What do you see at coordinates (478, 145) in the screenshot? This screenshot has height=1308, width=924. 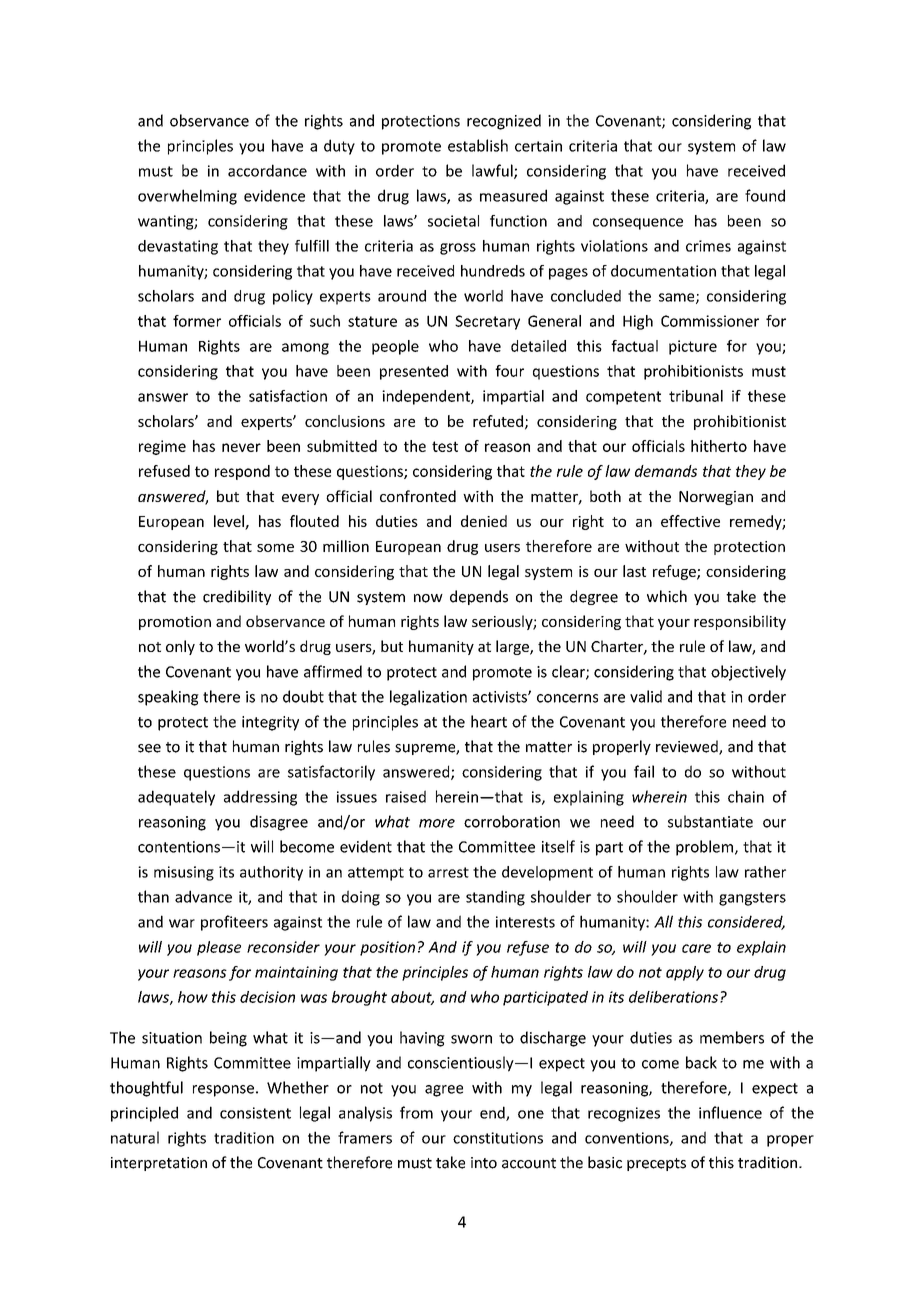 I see `establish` at bounding box center [478, 145].
